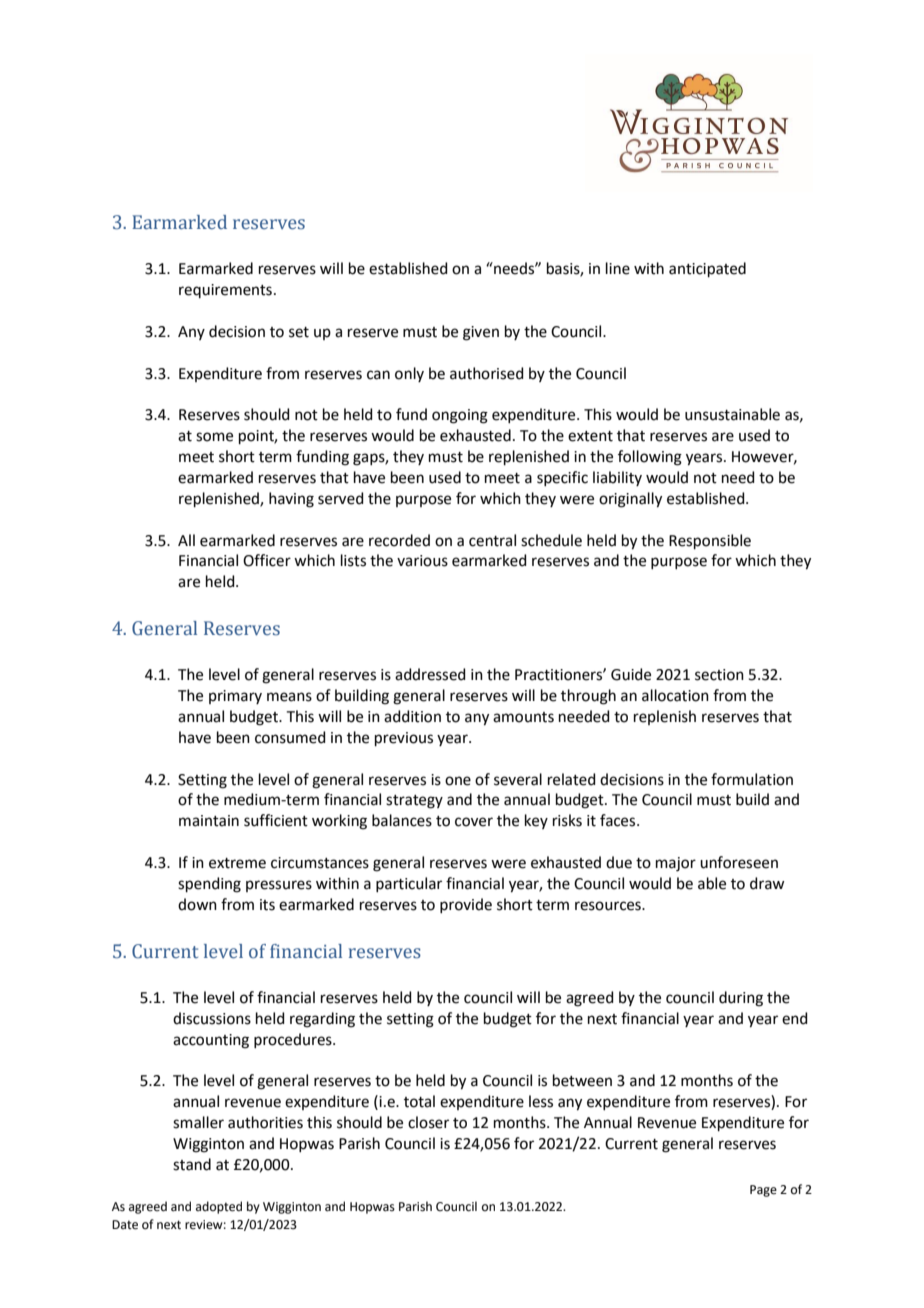  Describe the element at coordinates (675, 695) in the document. I see `allocation` at that location.
